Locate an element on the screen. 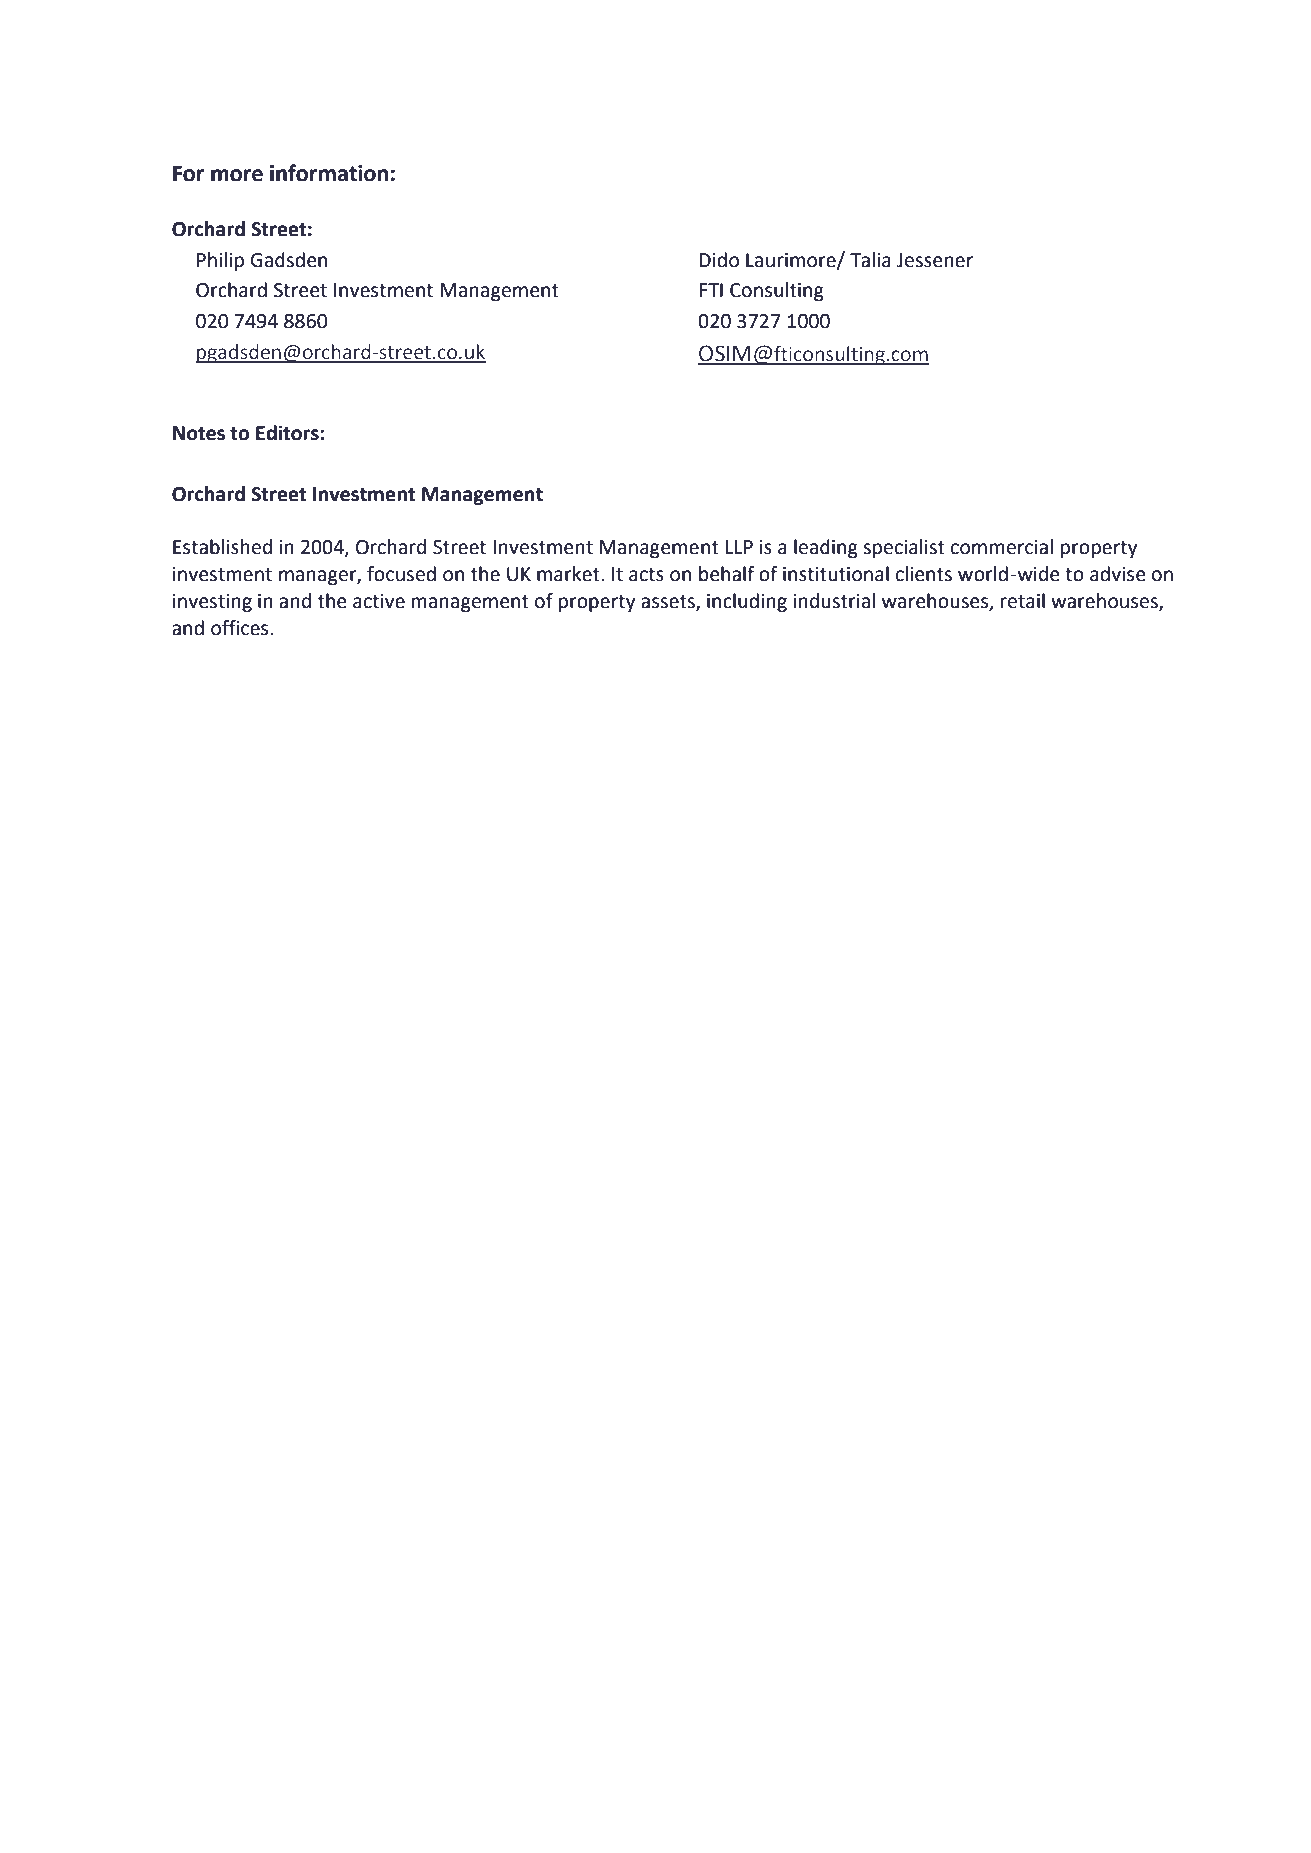  Notes is located at coordinates (199, 433).
